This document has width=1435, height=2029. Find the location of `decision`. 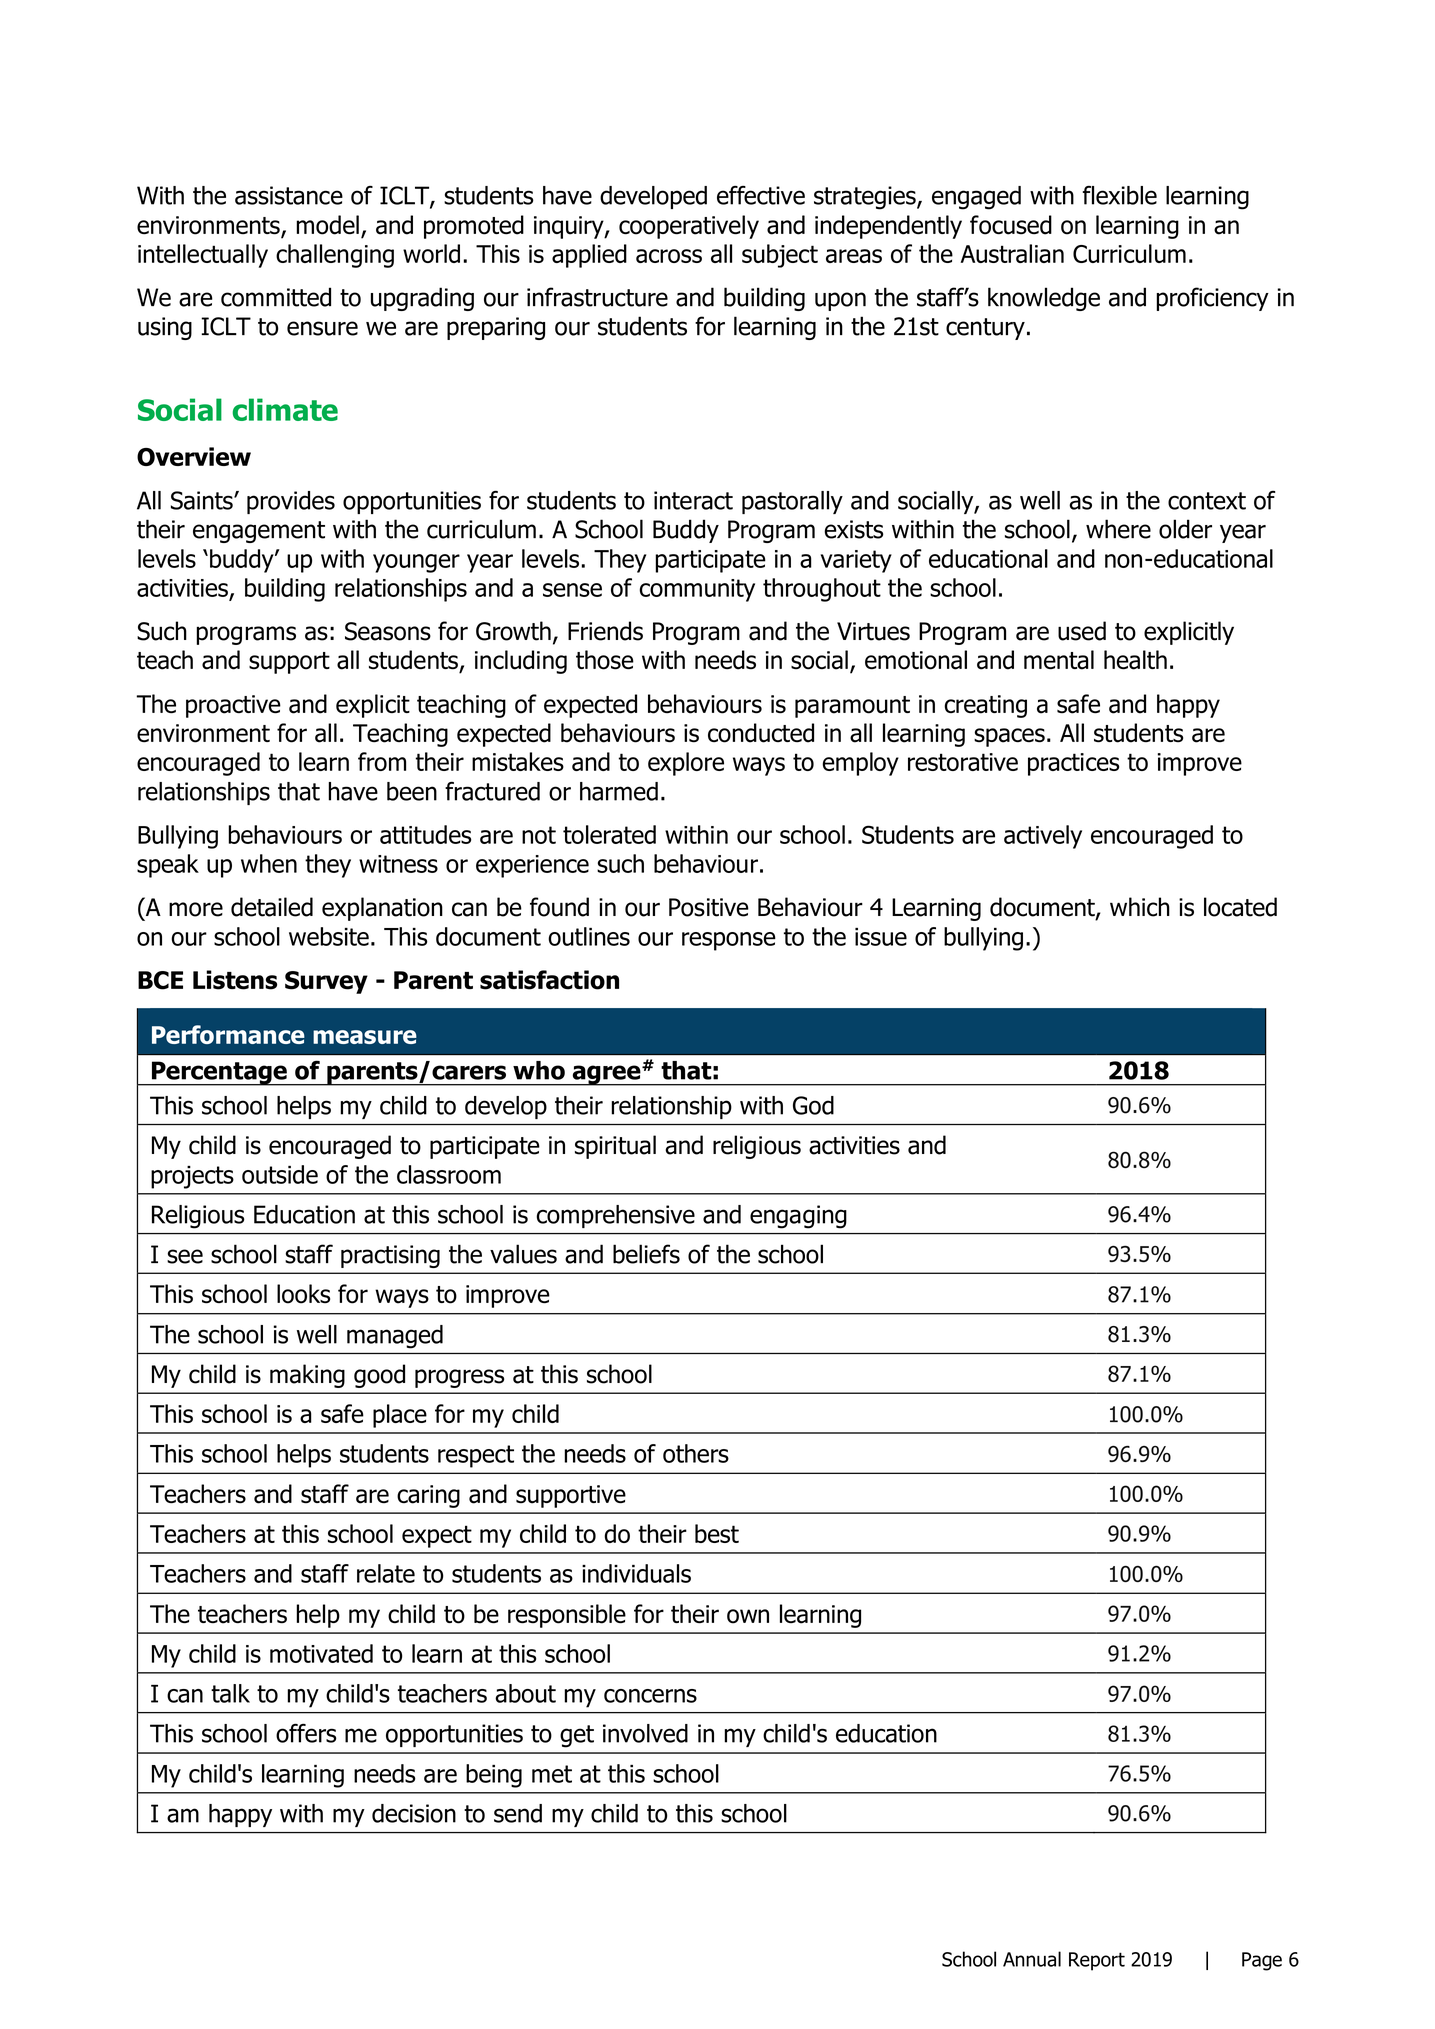

decision is located at coordinates (414, 1813).
